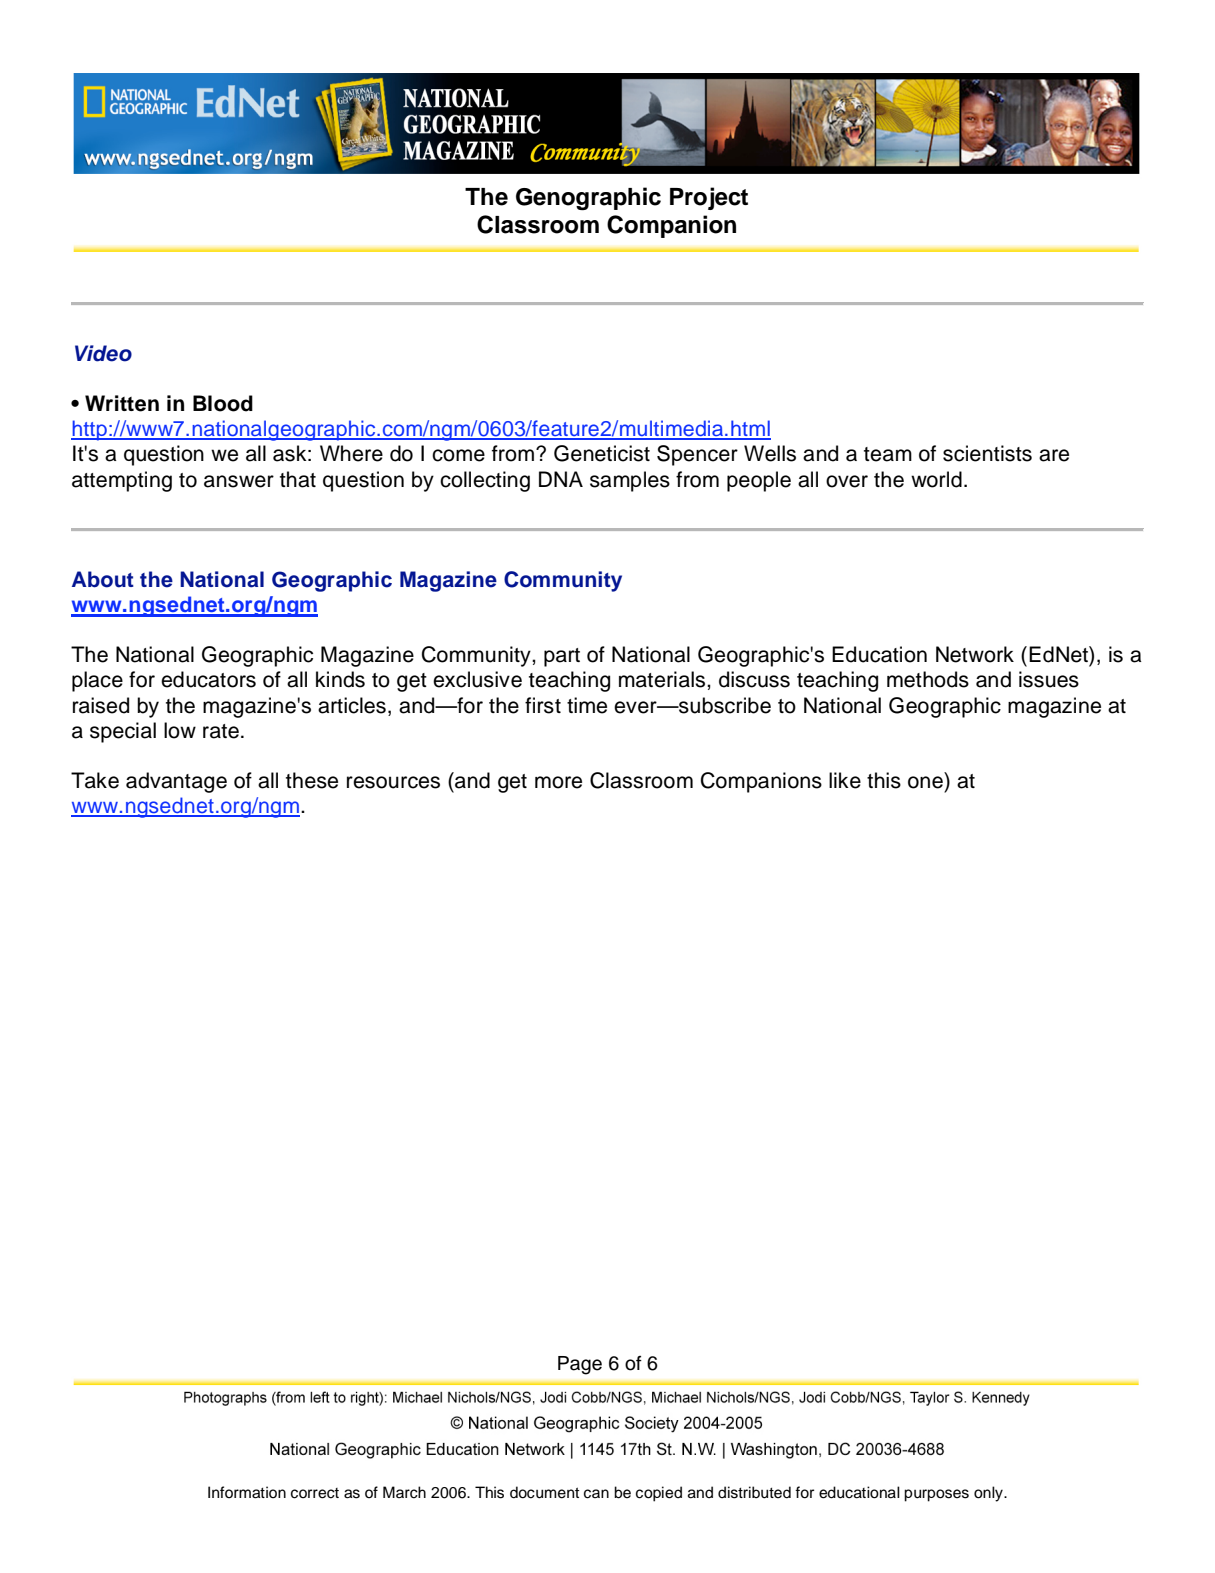 The width and height of the screenshot is (1215, 1573). Describe the element at coordinates (709, 198) in the screenshot. I see `Project` at that location.
